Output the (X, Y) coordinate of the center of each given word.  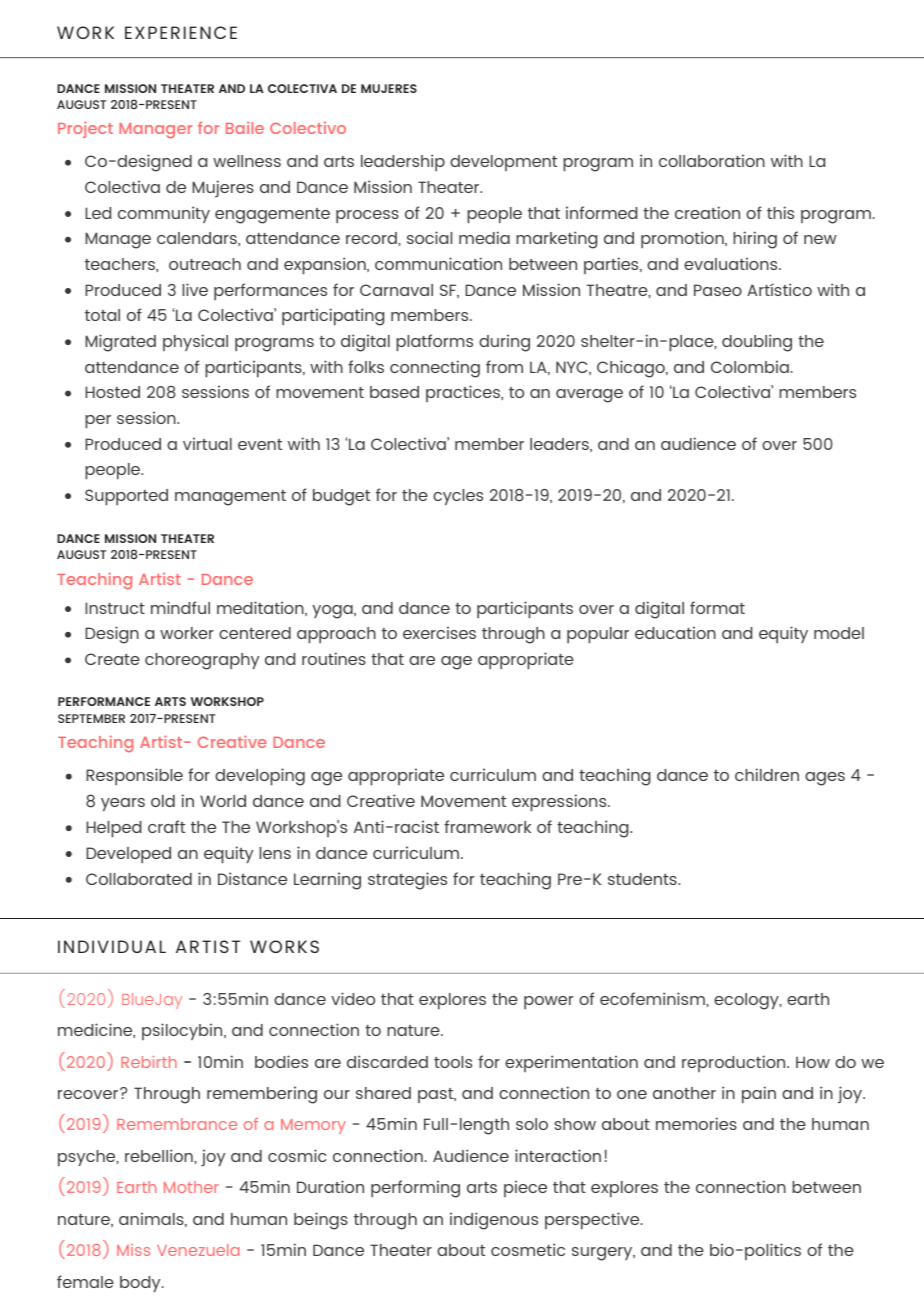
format (717, 607)
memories (696, 1123)
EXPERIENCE (181, 32)
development (503, 163)
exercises (439, 632)
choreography (202, 661)
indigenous (494, 1221)
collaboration (712, 160)
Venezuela (198, 1250)
